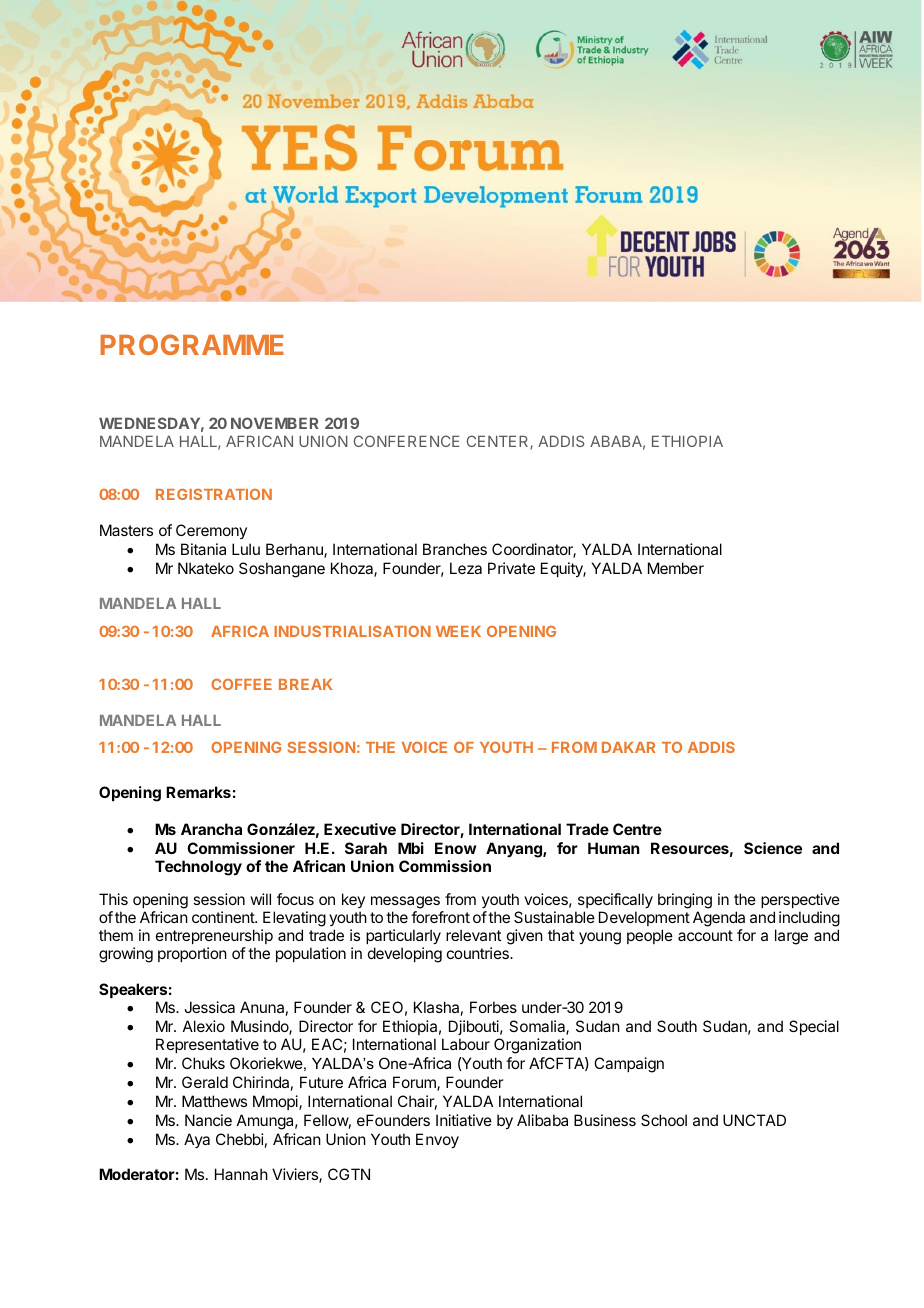 The image size is (924, 1308). What do you see at coordinates (192, 344) in the screenshot?
I see `PROGRAMME` at bounding box center [192, 344].
